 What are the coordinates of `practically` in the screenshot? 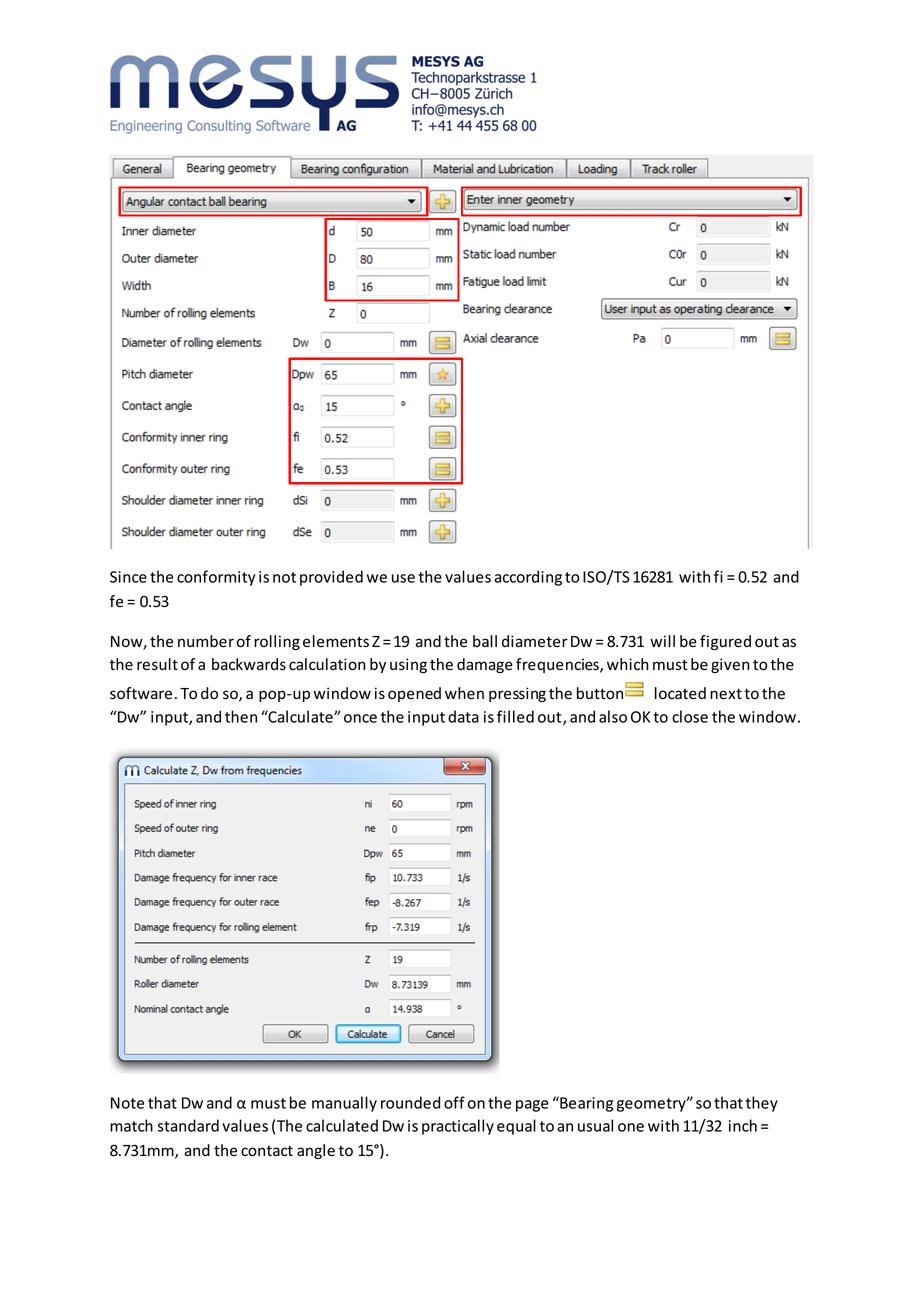 It's located at (458, 1127).
